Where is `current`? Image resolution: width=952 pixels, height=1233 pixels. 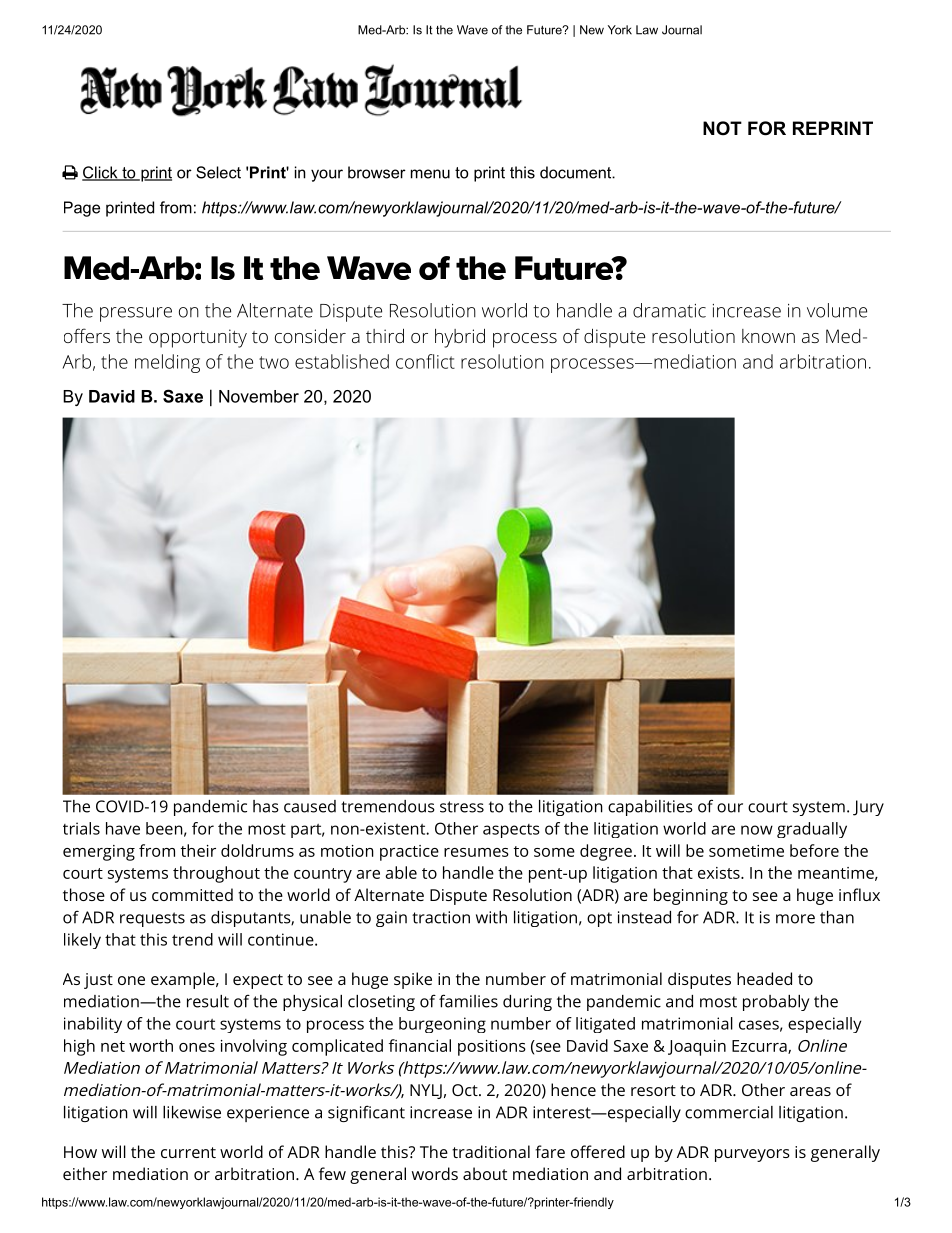
current is located at coordinates (188, 1152).
